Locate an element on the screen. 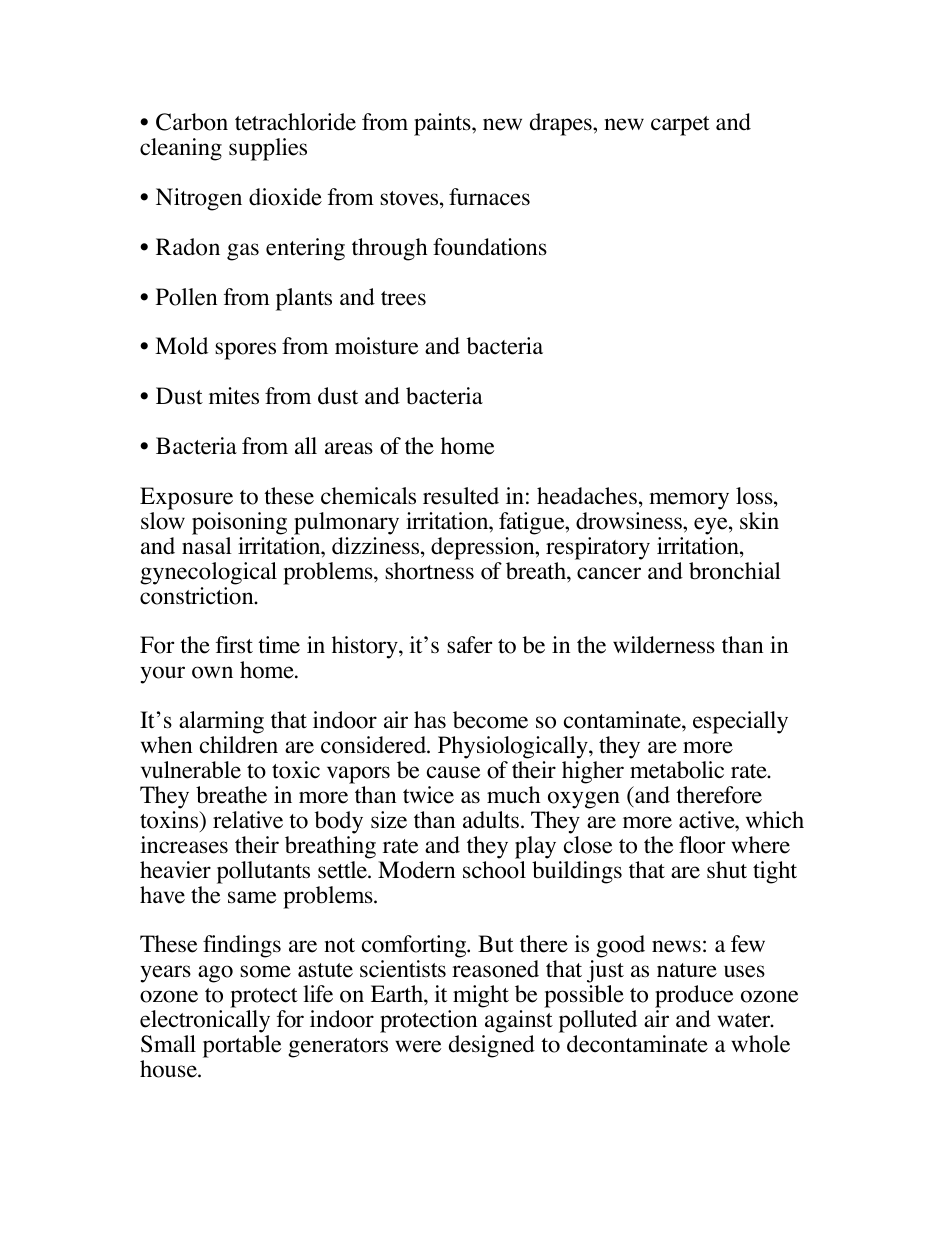  paints is located at coordinates (443, 124).
